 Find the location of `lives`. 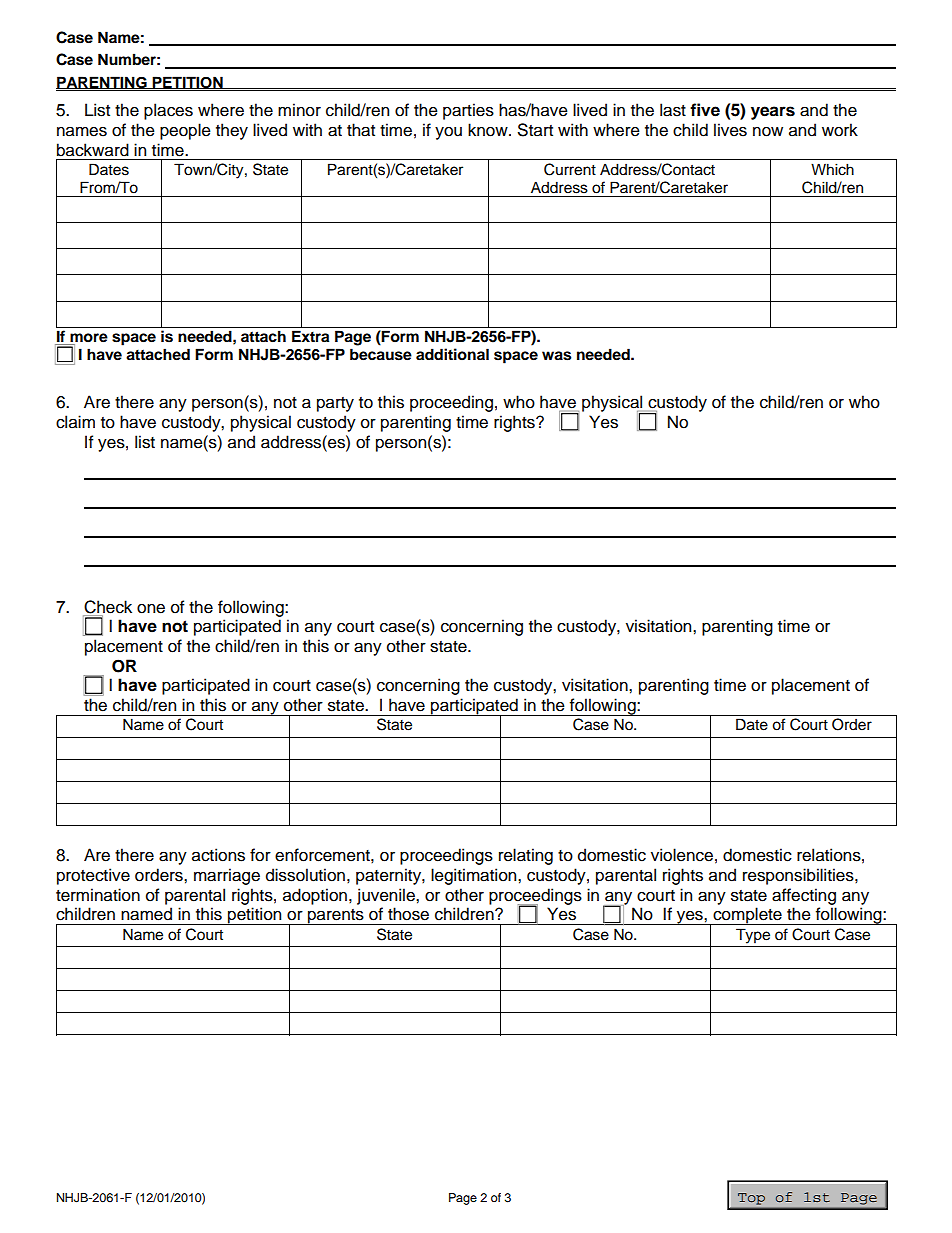

lives is located at coordinates (730, 130).
